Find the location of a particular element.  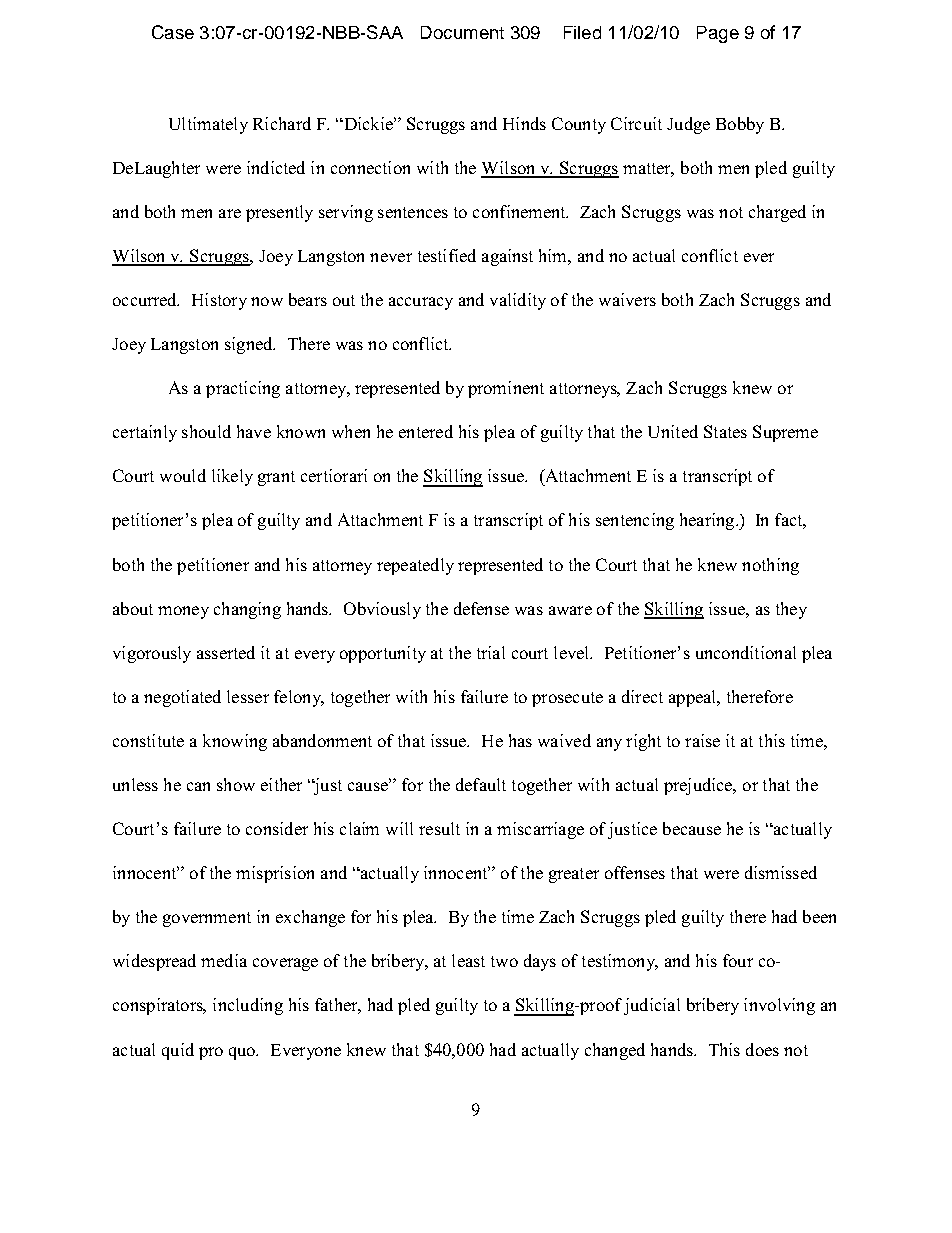

History is located at coordinates (219, 301).
